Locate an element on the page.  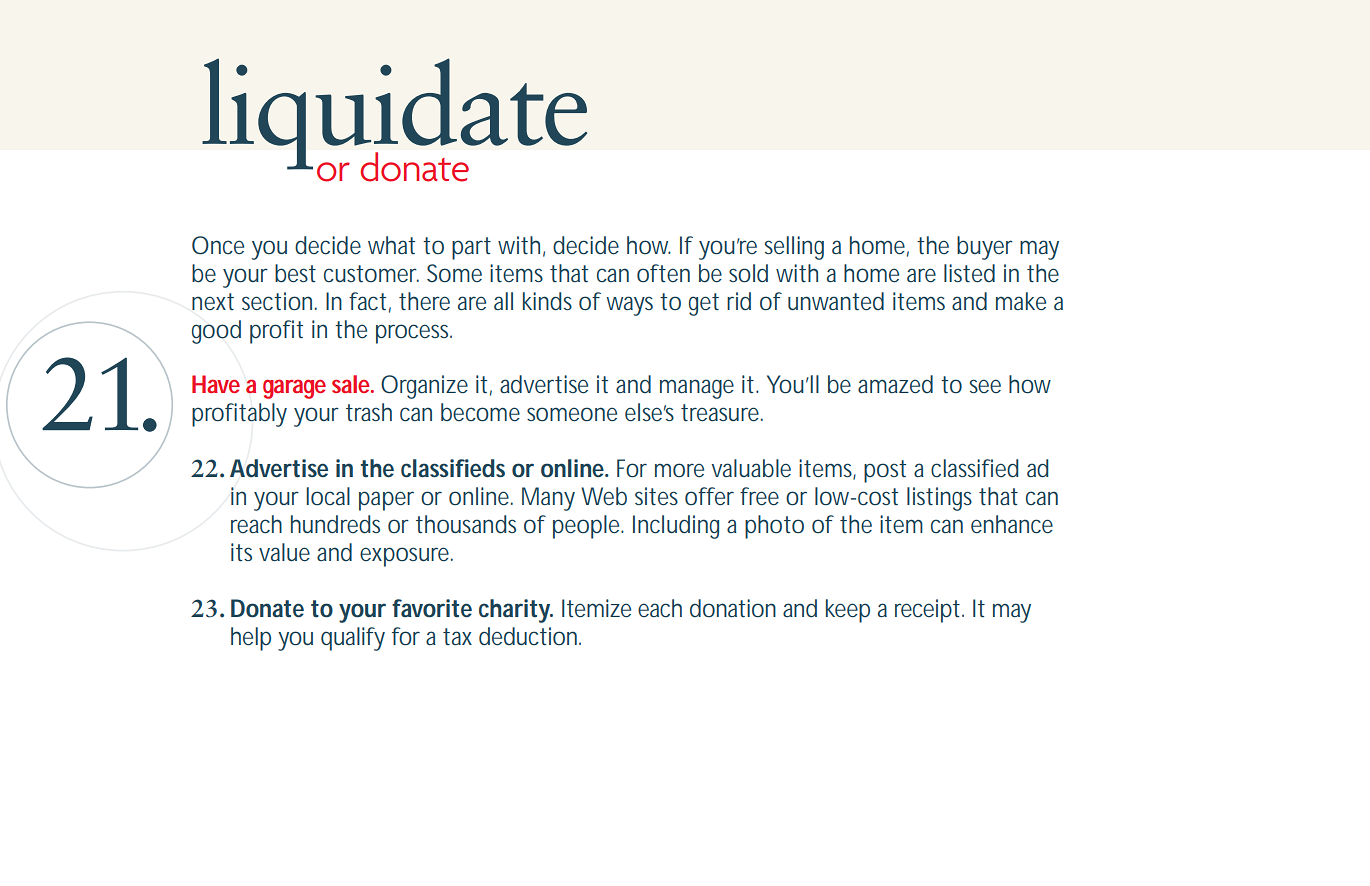
part is located at coordinates (471, 248).
